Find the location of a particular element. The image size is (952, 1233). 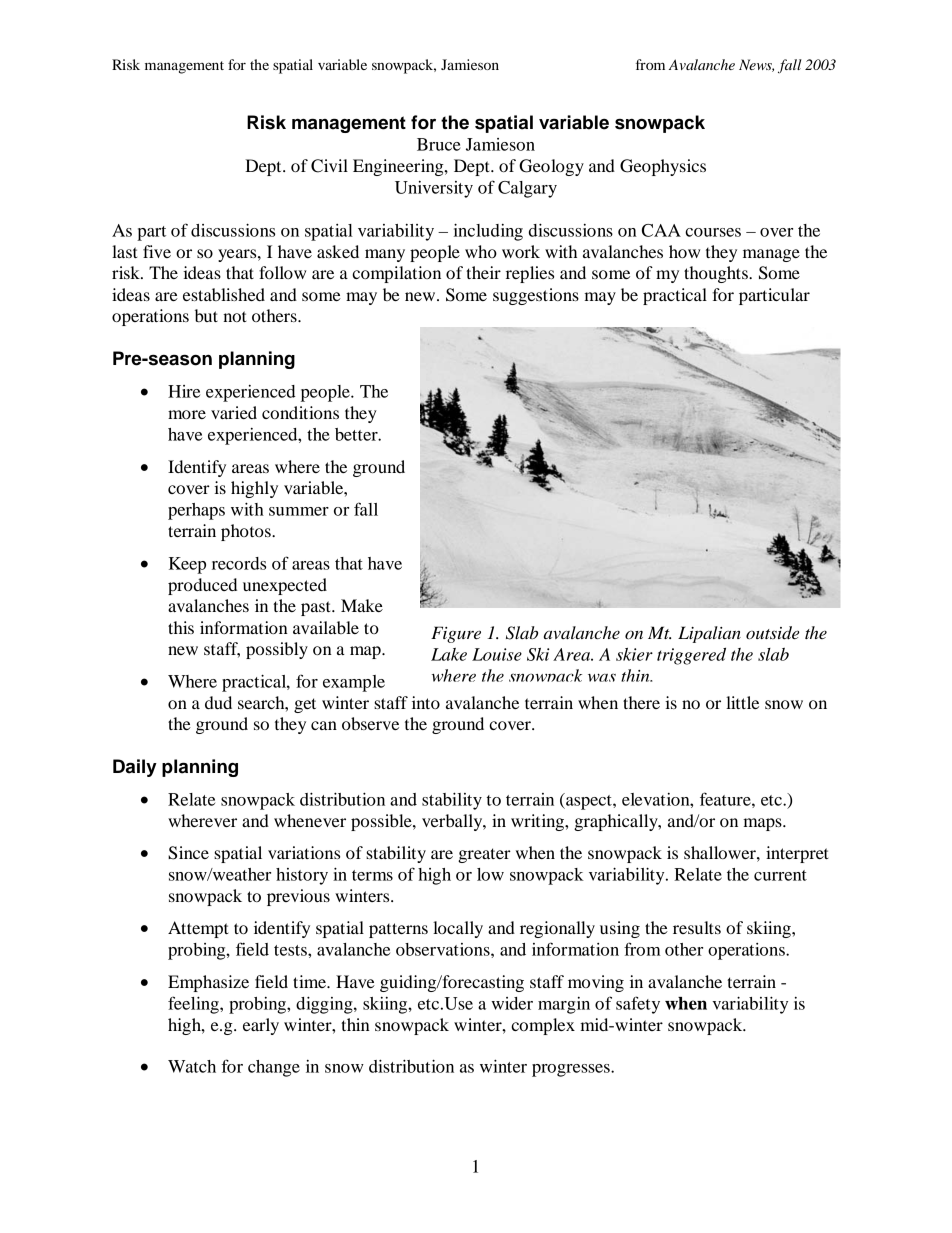

outside is located at coordinates (772, 633).
